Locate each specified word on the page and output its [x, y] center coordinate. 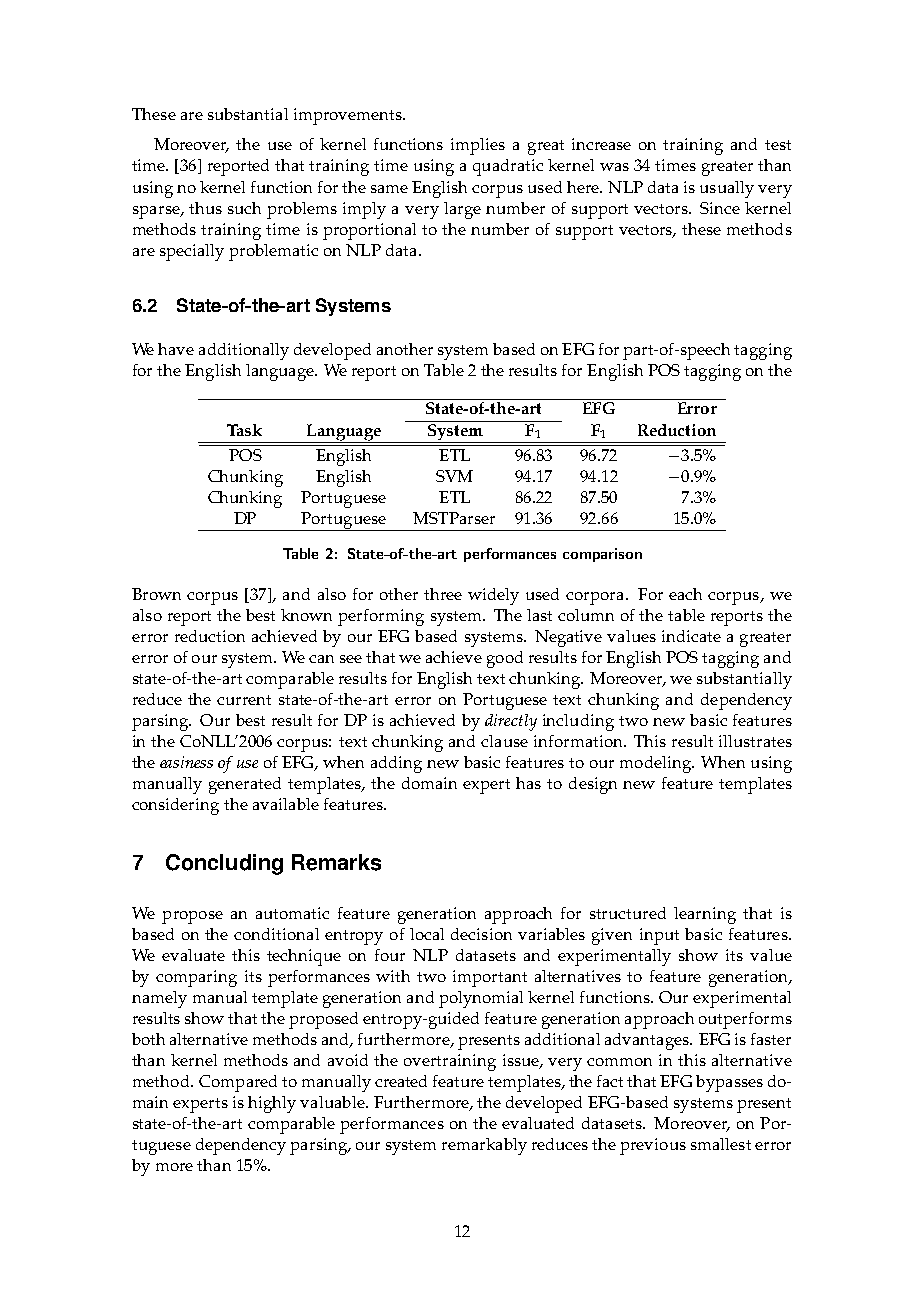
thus [205, 208]
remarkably [484, 1146]
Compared [238, 1083]
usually [727, 189]
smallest [721, 1144]
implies [478, 146]
